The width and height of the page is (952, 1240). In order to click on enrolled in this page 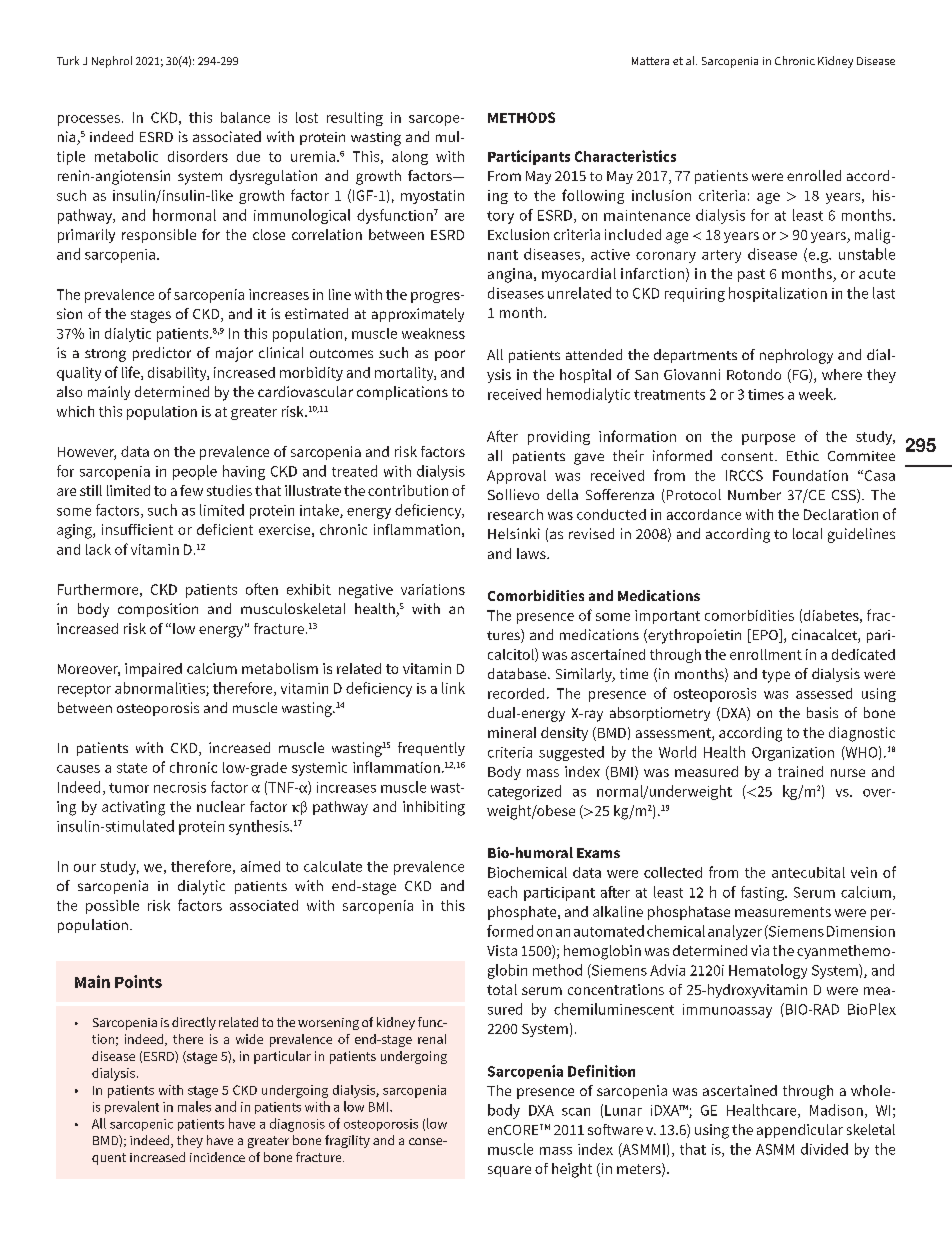, I will do `click(814, 175)`.
